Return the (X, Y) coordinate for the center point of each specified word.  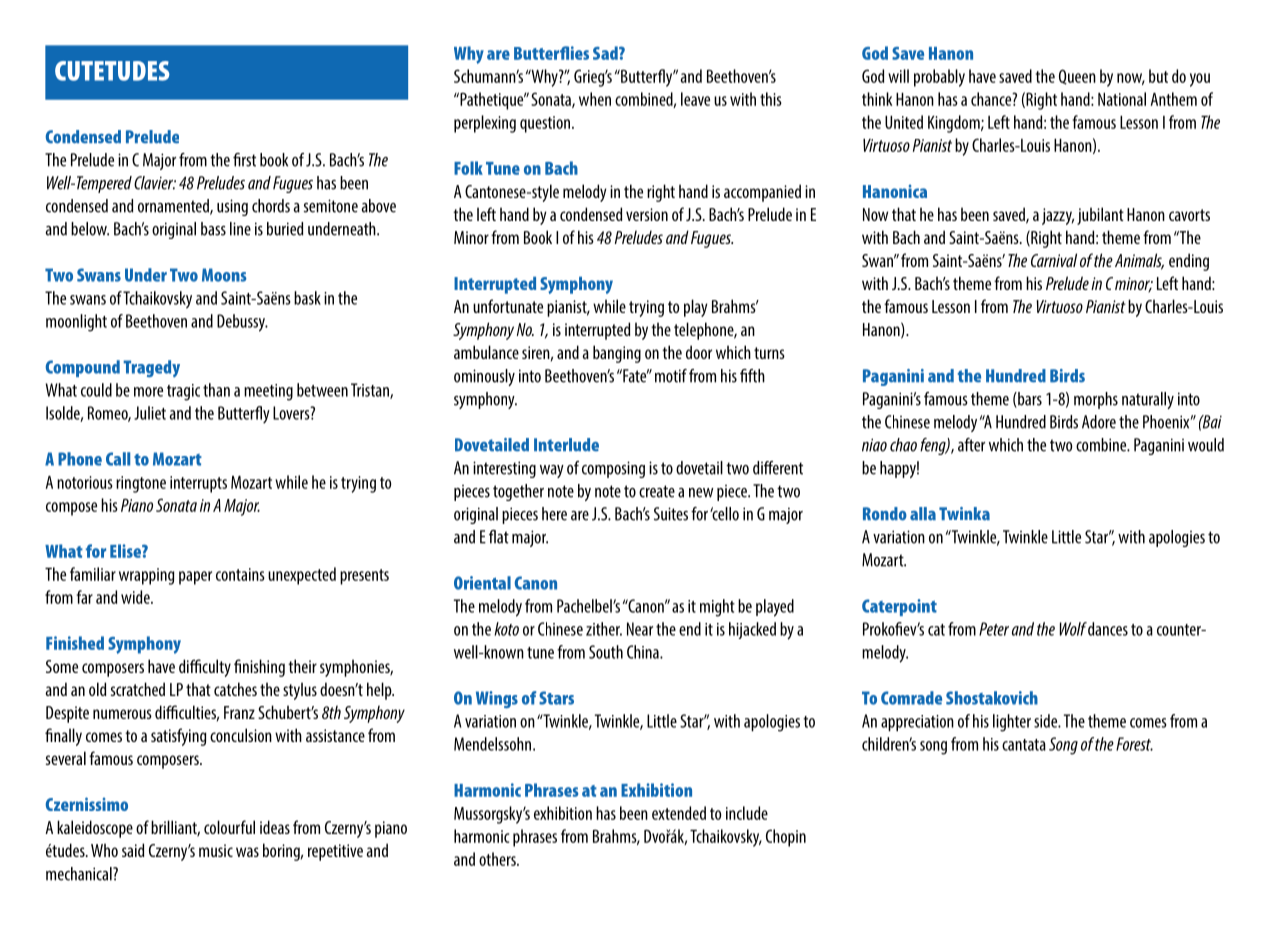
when (595, 99)
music (216, 850)
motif (671, 376)
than (216, 390)
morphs (1096, 400)
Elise (126, 551)
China (644, 652)
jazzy (1058, 216)
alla (923, 514)
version (647, 214)
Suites (671, 514)
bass (213, 229)
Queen (1077, 77)
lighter (1012, 723)
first (244, 160)
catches (235, 689)
